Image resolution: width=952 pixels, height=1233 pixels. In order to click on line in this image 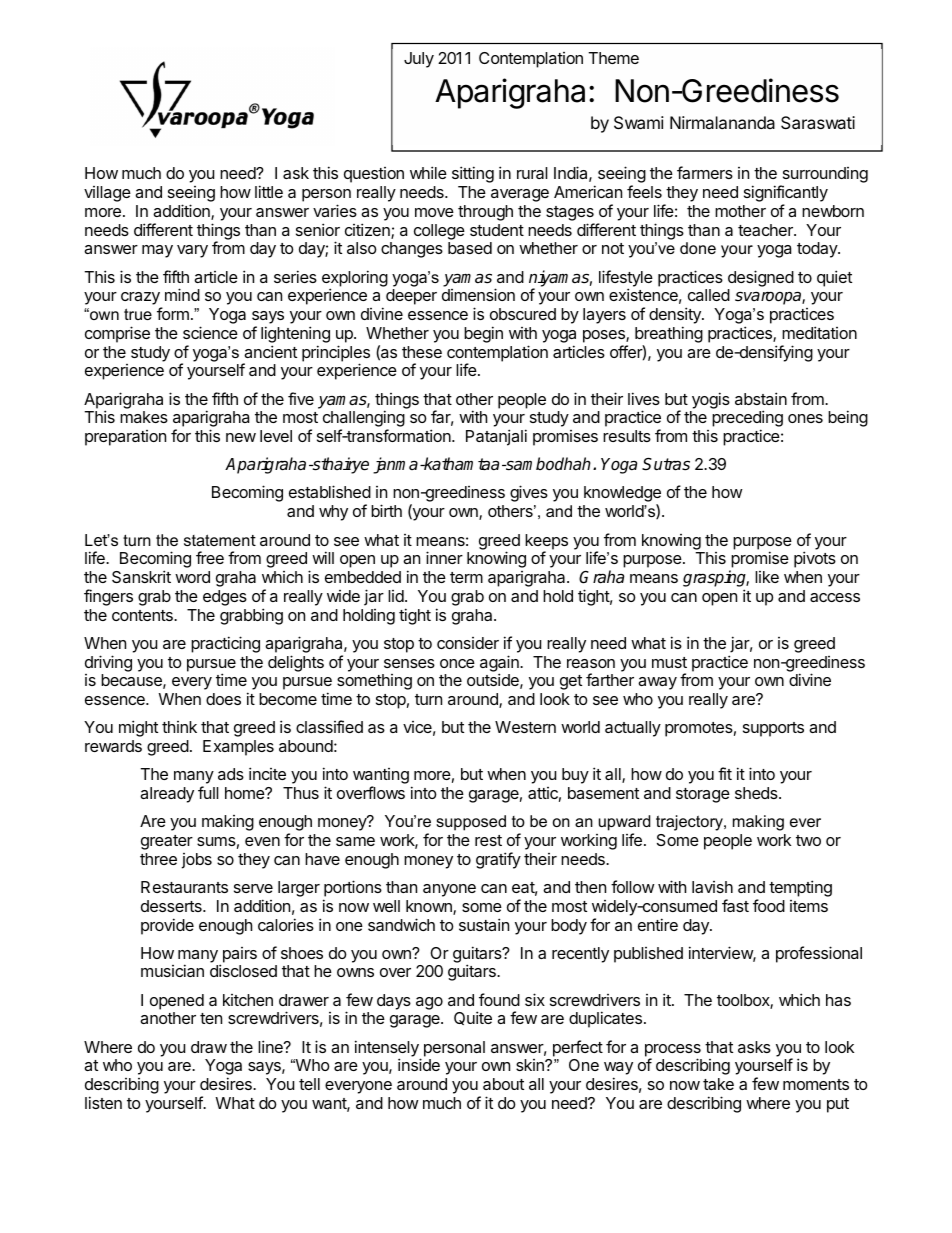, I will do `click(271, 1046)`.
